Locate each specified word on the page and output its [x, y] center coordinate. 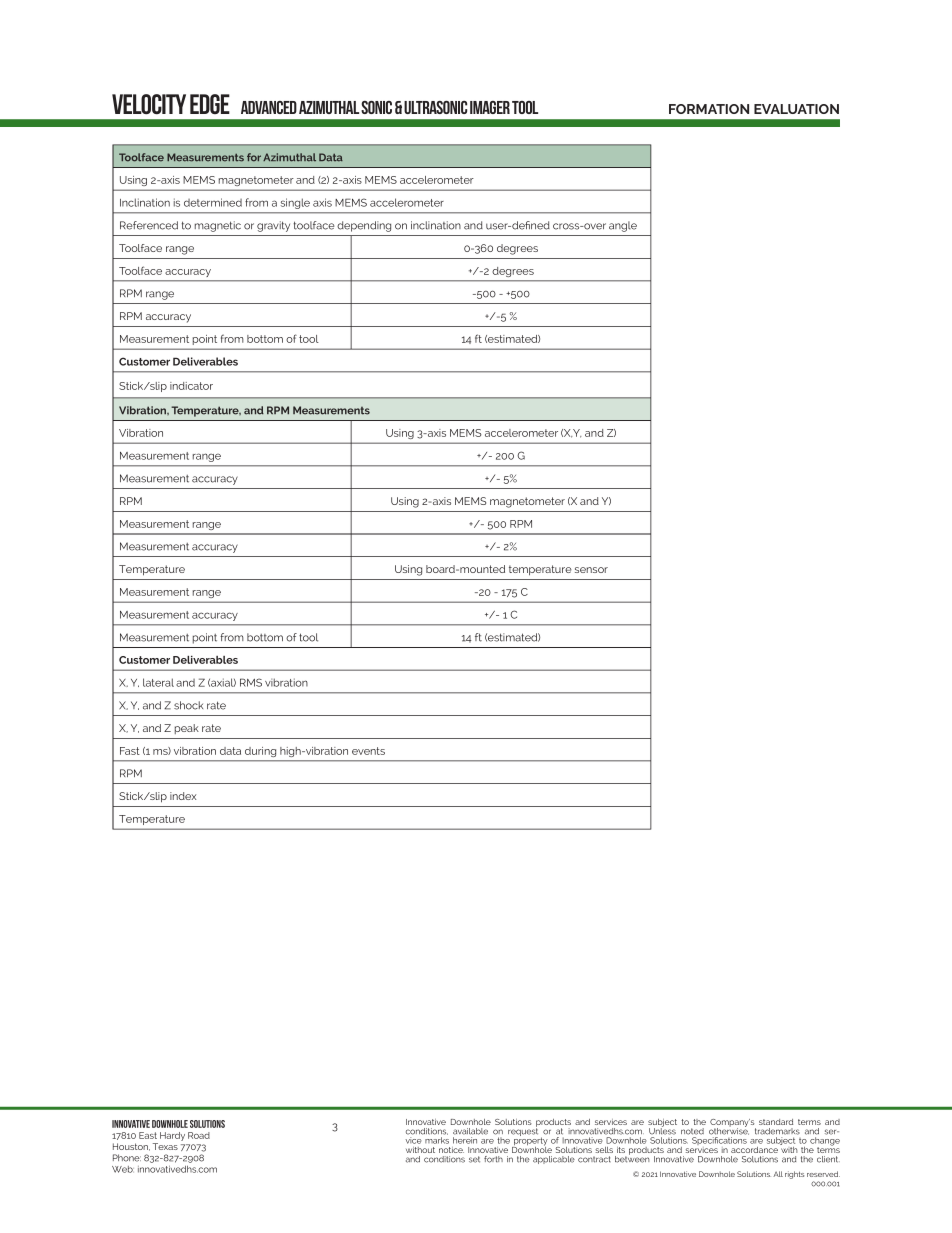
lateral [158, 682]
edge [210, 104]
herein [465, 1140]
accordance [754, 1150]
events [368, 751]
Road [199, 1135]
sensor [591, 570]
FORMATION [709, 109]
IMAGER [490, 107]
